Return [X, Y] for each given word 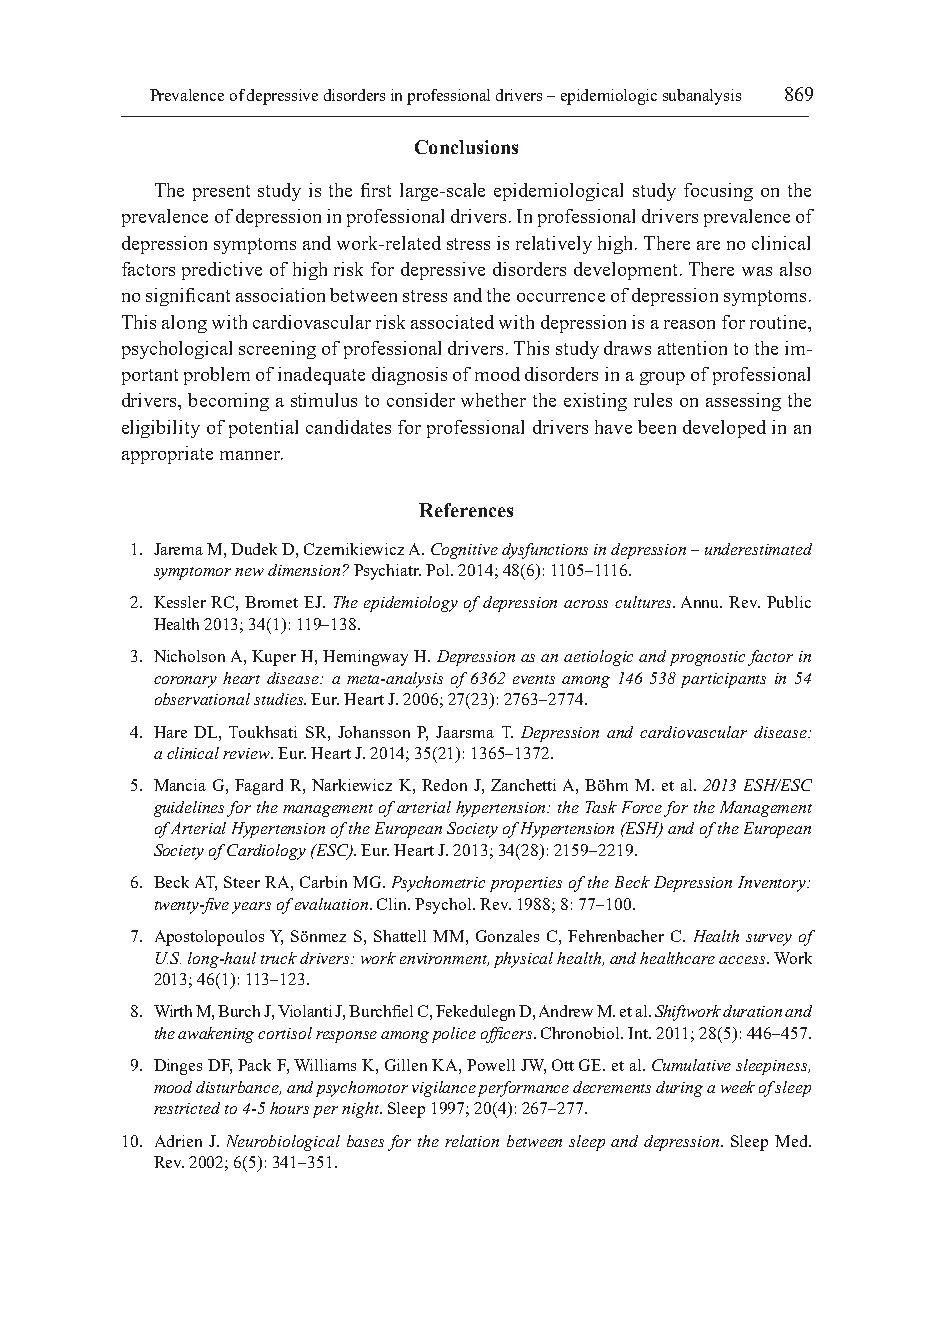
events [534, 679]
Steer [242, 882]
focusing [718, 192]
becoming [228, 402]
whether [493, 400]
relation [472, 1141]
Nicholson [189, 656]
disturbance [238, 1088]
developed [724, 429]
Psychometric [438, 884]
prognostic [707, 658]
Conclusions [466, 147]
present [221, 193]
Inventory [773, 884]
